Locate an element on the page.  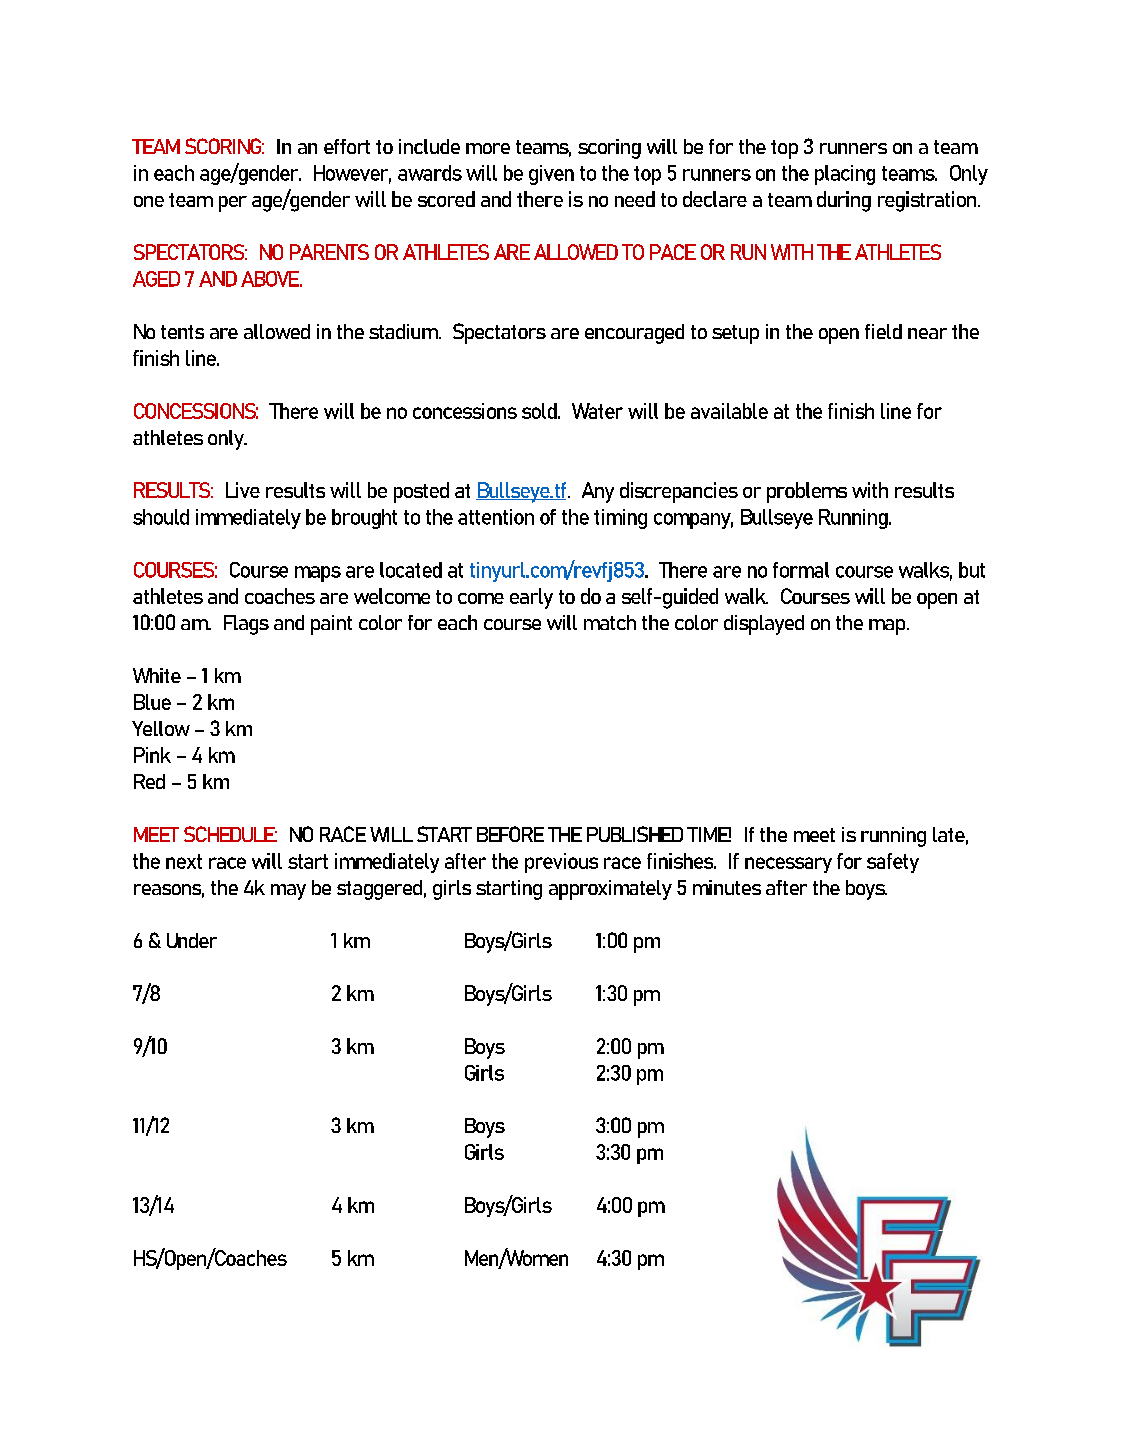
available is located at coordinates (729, 411).
